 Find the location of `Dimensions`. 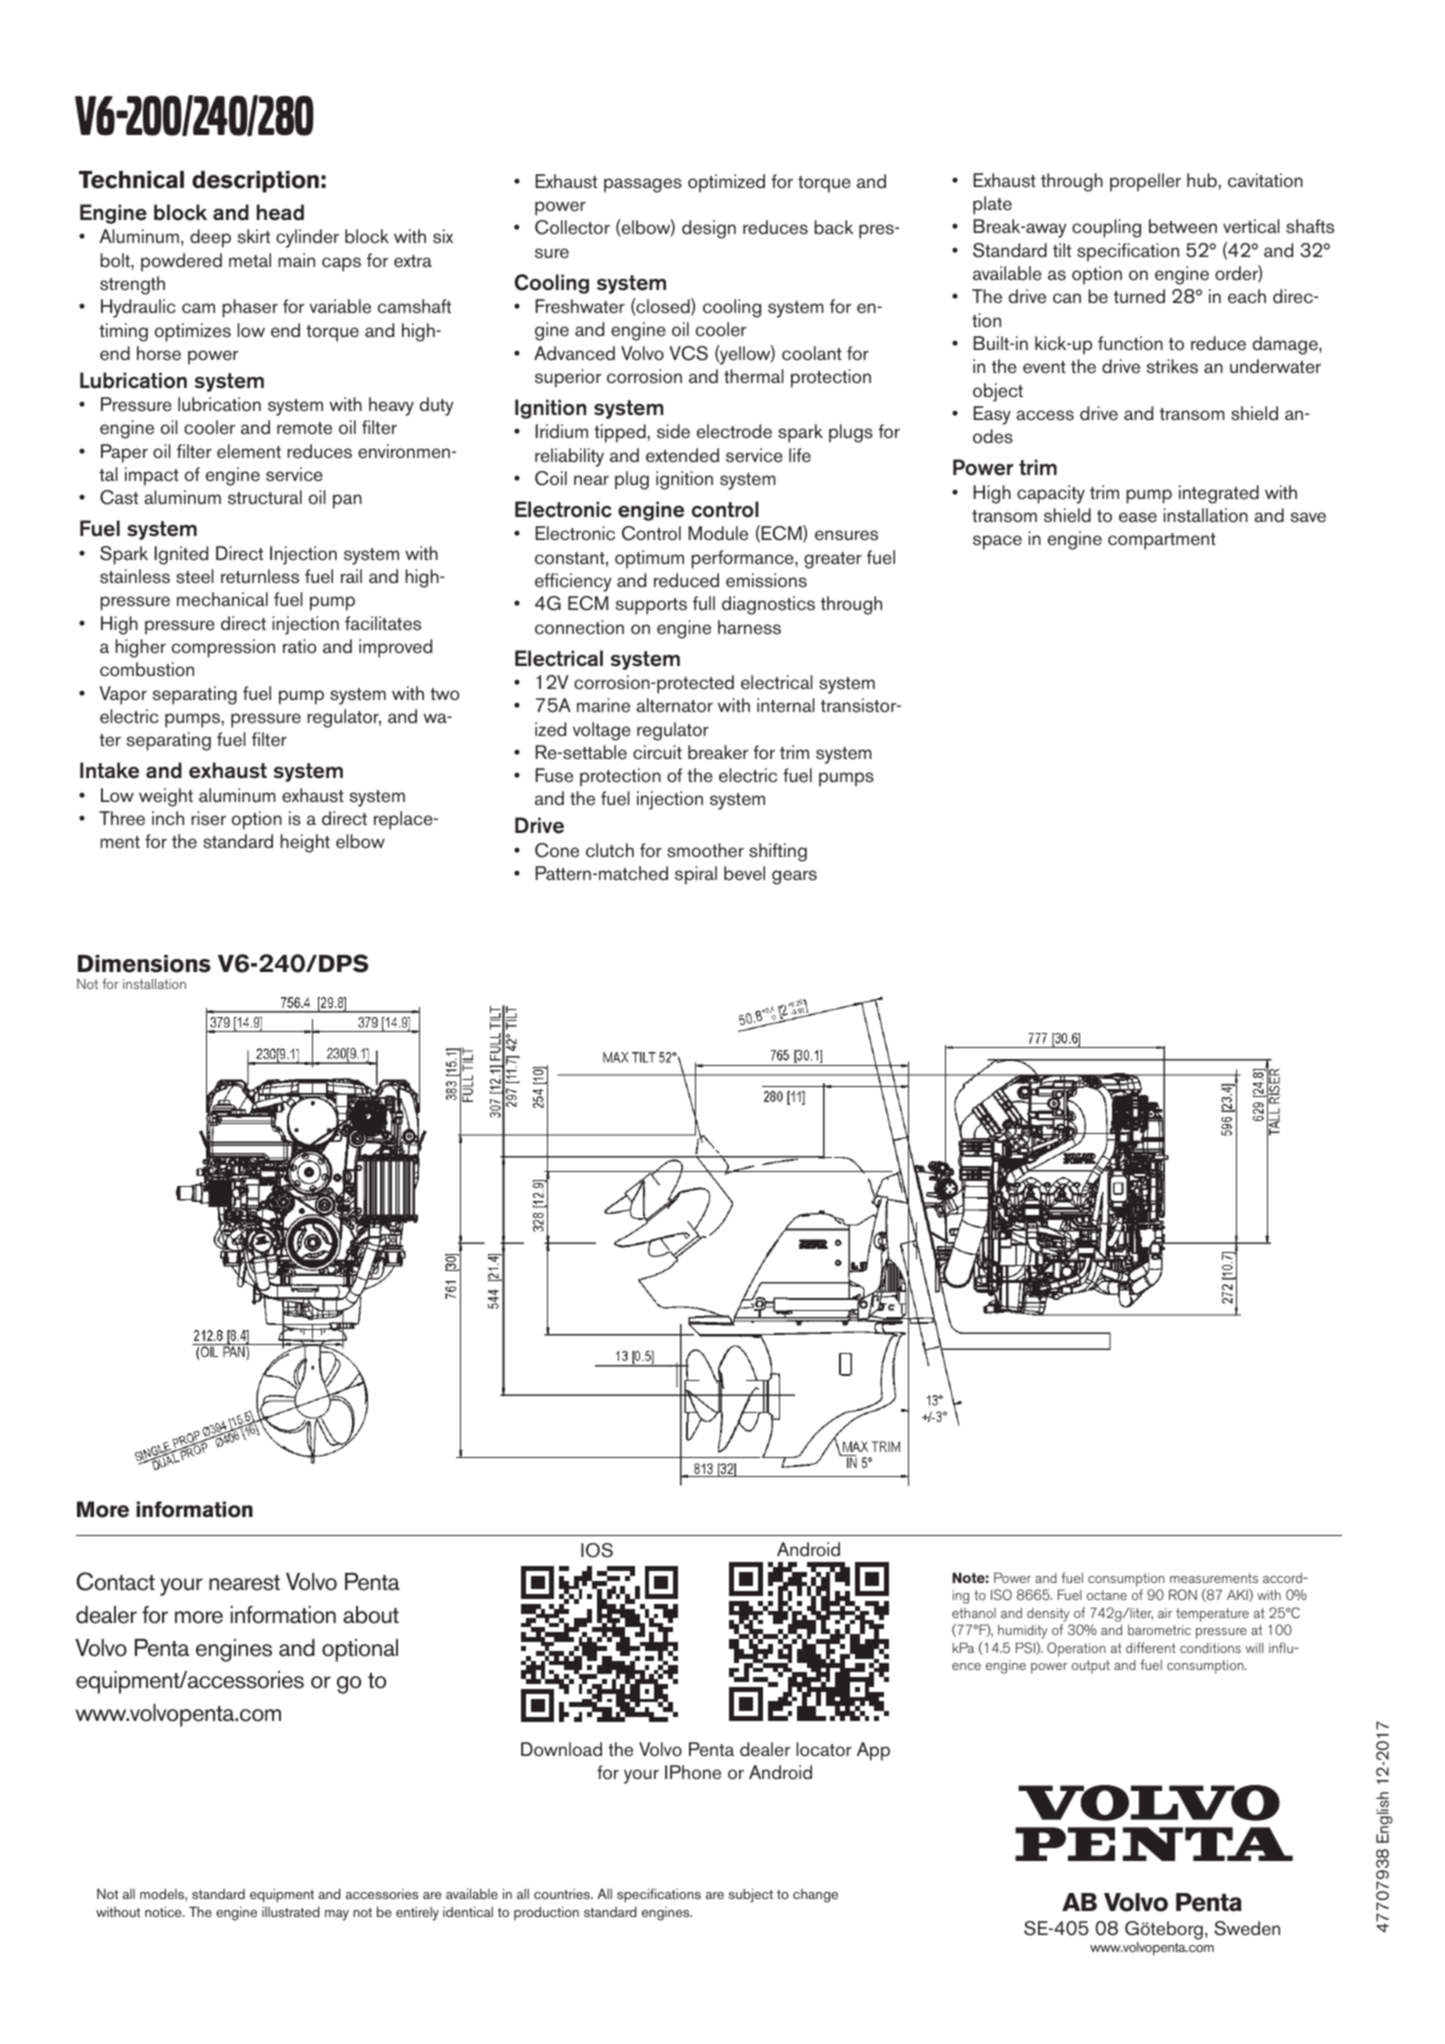

Dimensions is located at coordinates (144, 964).
